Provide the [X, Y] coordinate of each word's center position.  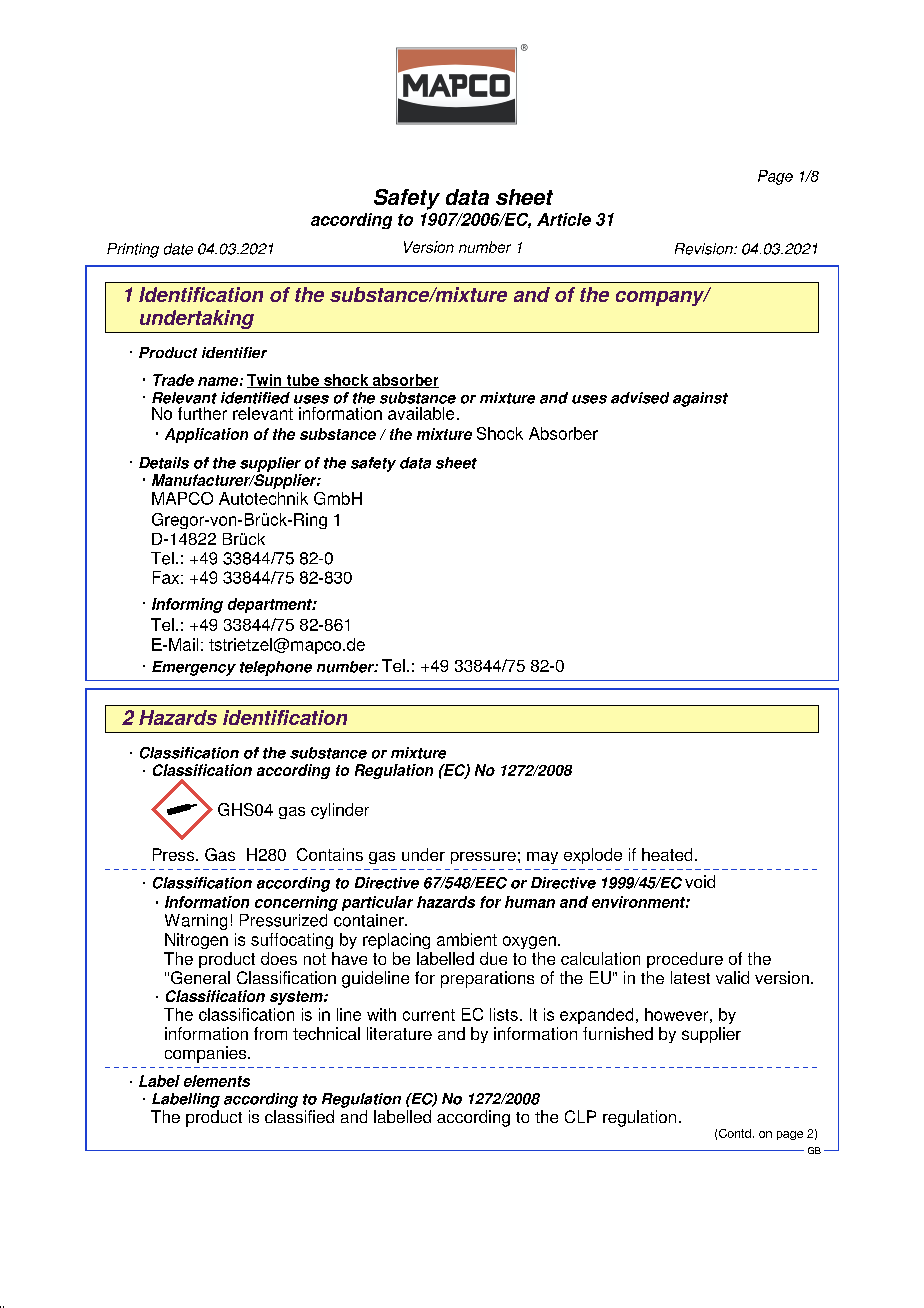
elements [217, 1081]
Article [564, 219]
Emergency [194, 668]
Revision [705, 249]
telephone [276, 668]
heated [667, 854]
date [178, 249]
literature [399, 1033]
